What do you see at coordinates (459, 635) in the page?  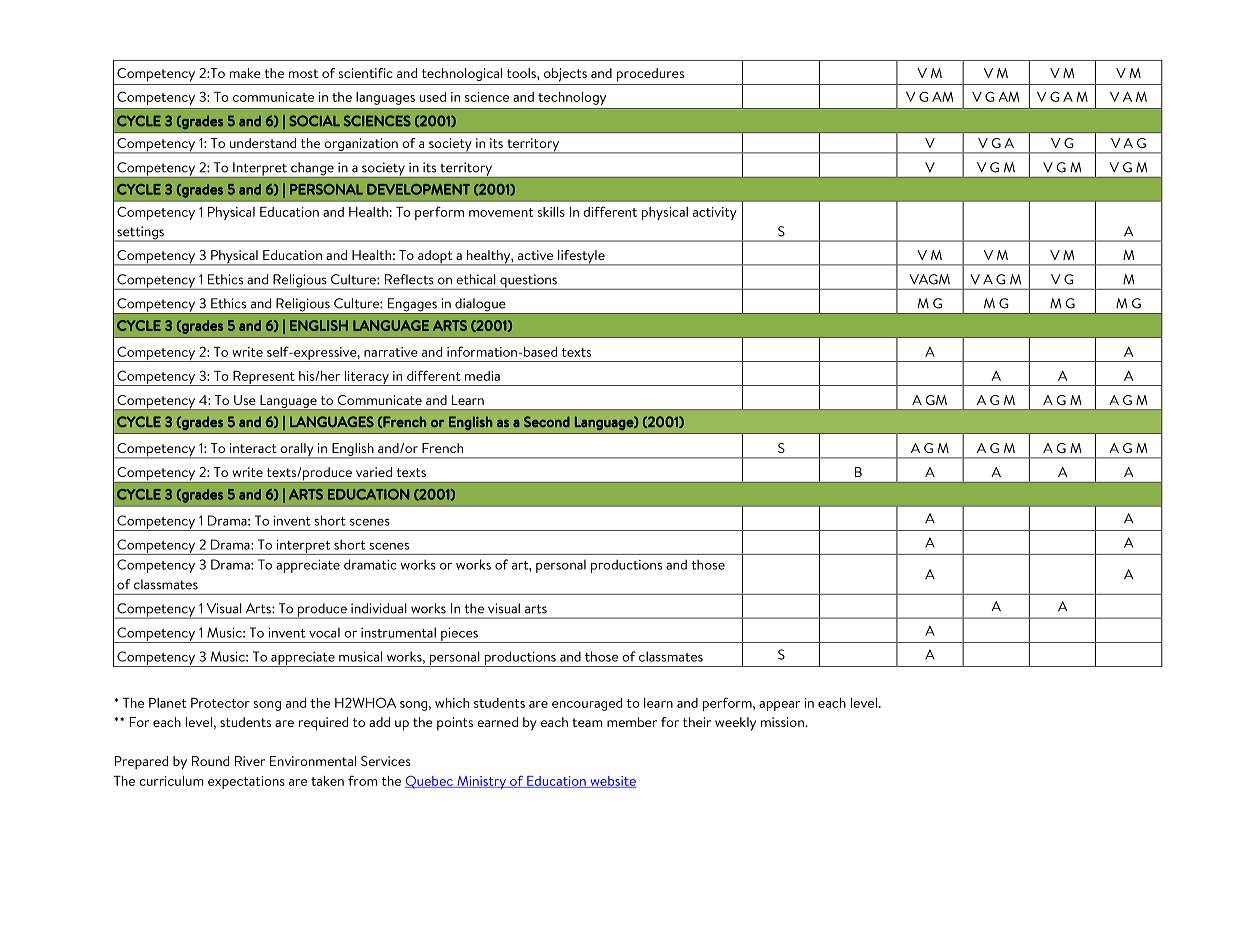 I see `pieces` at bounding box center [459, 635].
